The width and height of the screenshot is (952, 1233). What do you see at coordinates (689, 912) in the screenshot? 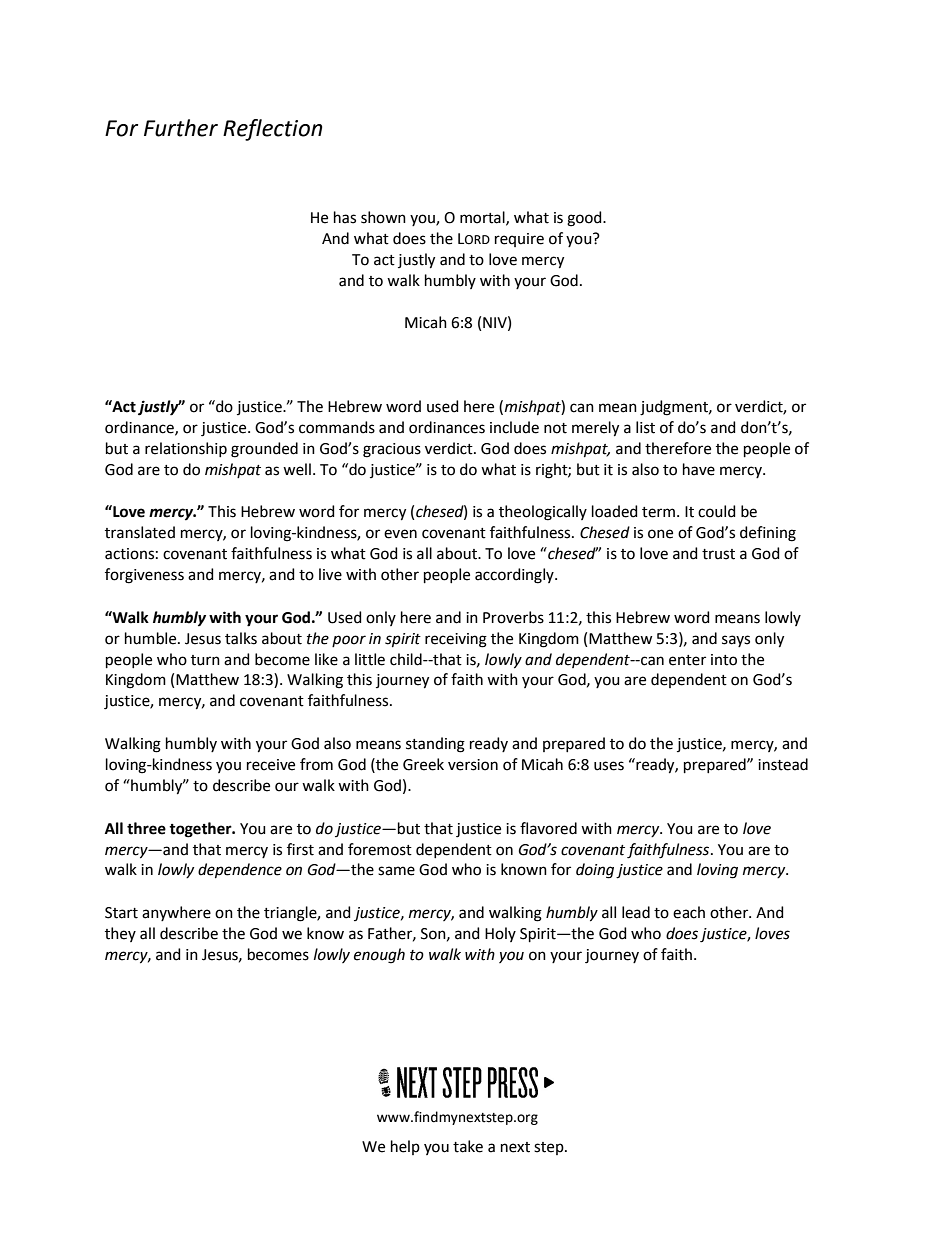
I see `each` at bounding box center [689, 912].
